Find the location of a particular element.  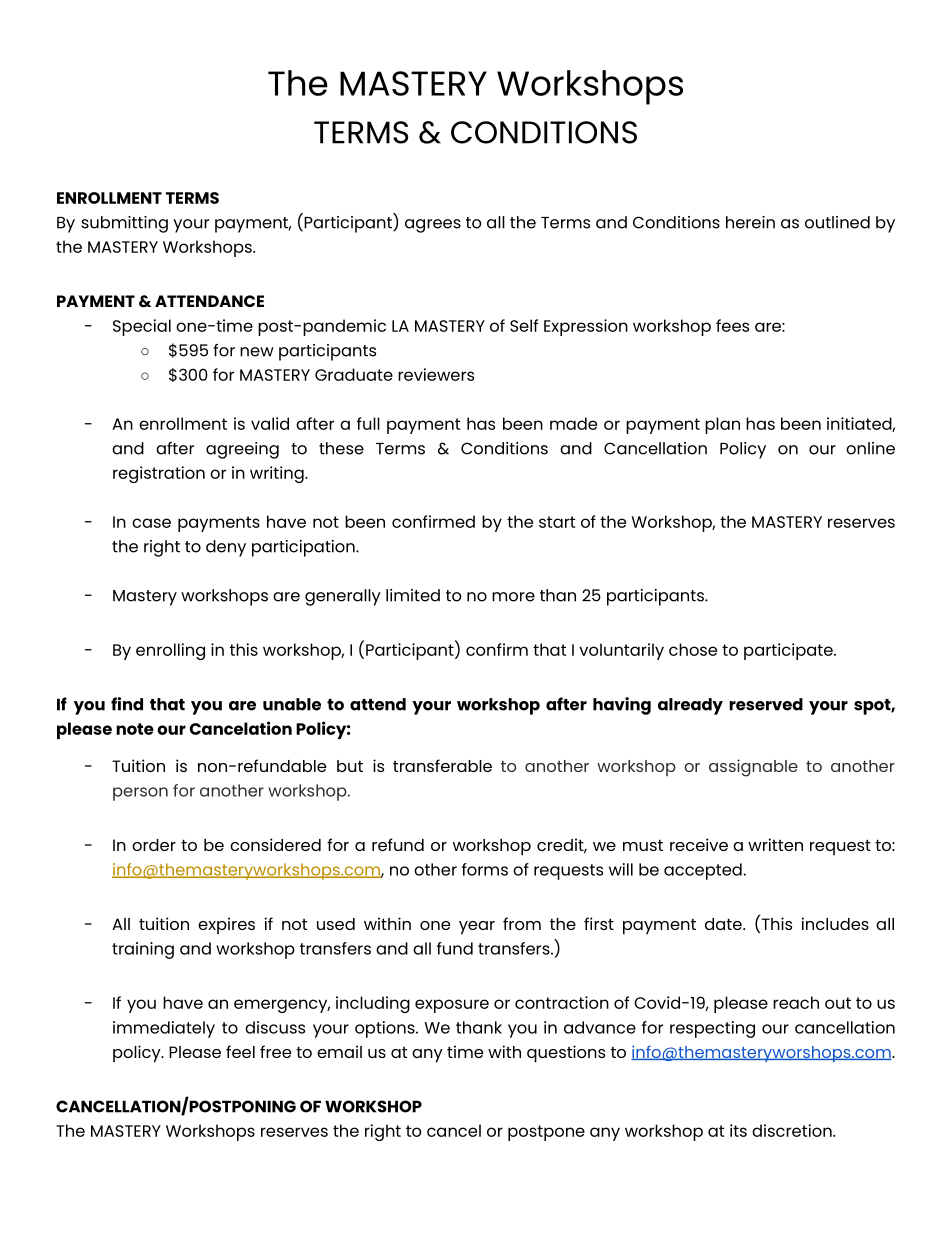

submitting is located at coordinates (124, 224).
